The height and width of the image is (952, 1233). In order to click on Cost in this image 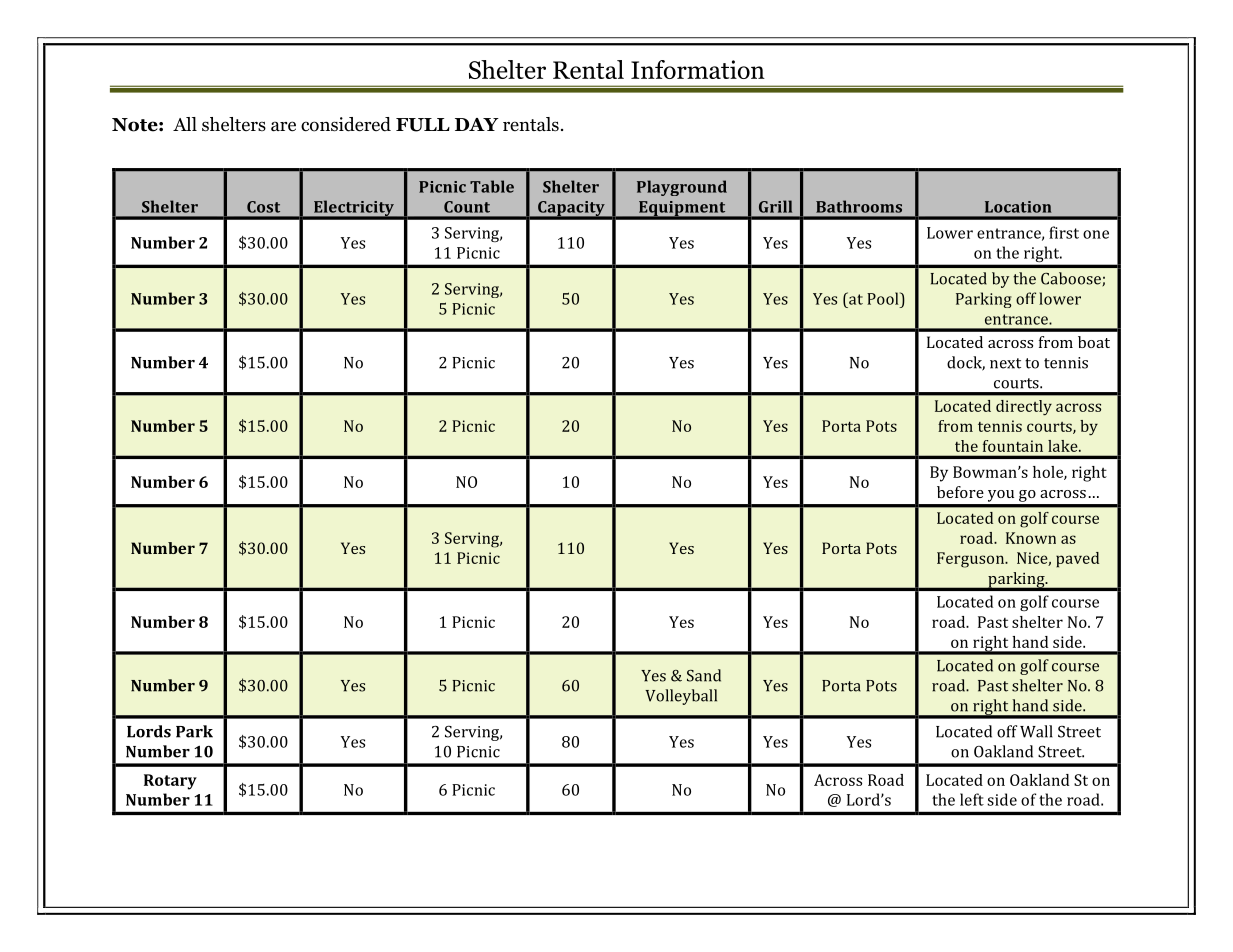, I will do `click(263, 207)`.
